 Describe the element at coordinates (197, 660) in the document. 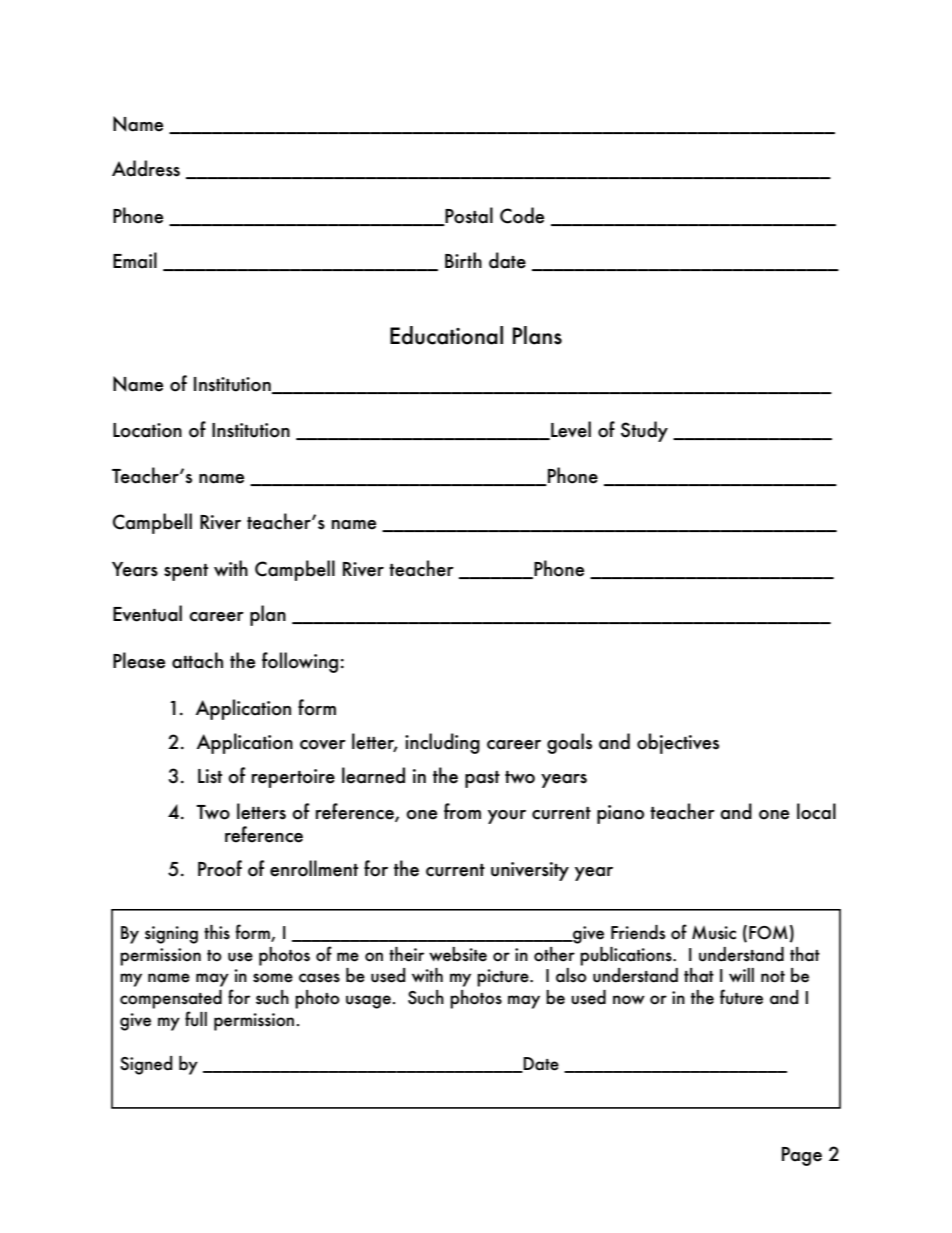

I see `attach` at that location.
